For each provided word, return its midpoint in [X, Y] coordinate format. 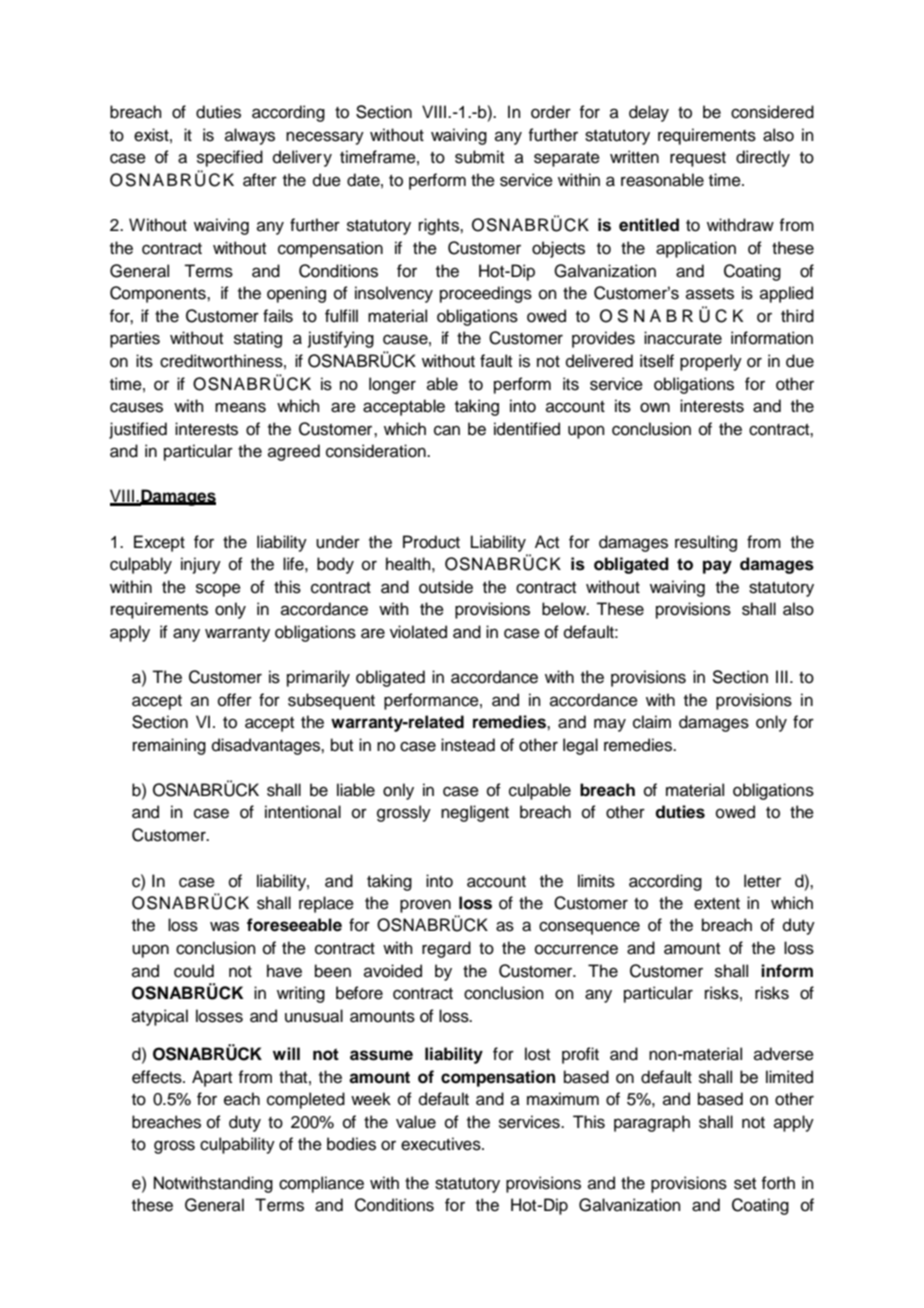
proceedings [486, 294]
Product [431, 542]
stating [258, 339]
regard [446, 949]
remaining [169, 746]
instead [468, 745]
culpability [237, 1145]
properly [711, 362]
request [698, 159]
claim [652, 722]
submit [479, 157]
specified [230, 158]
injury [201, 565]
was [224, 926]
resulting [706, 543]
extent [717, 904]
